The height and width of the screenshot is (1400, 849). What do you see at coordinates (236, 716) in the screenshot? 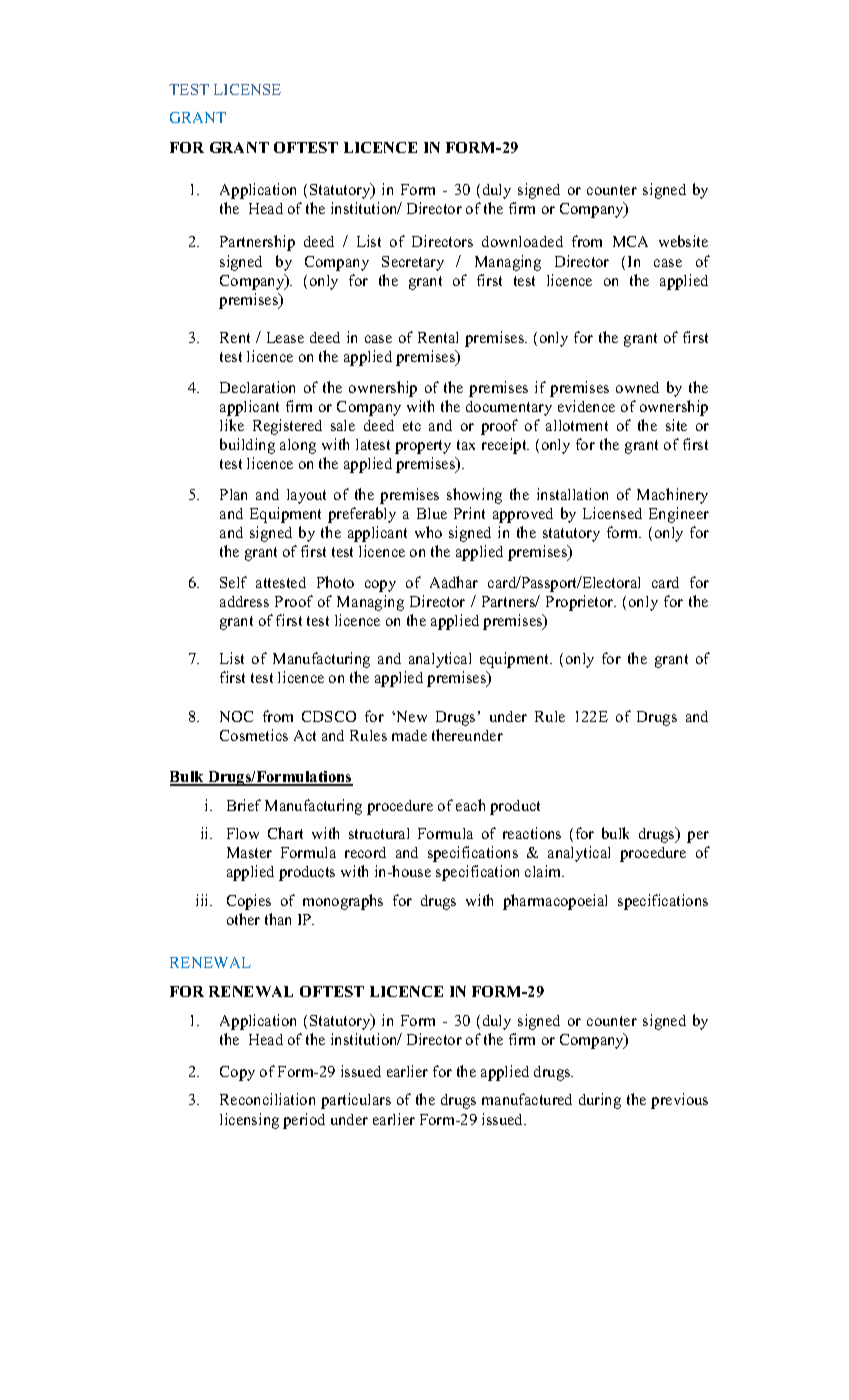
I see `NOC` at bounding box center [236, 716].
